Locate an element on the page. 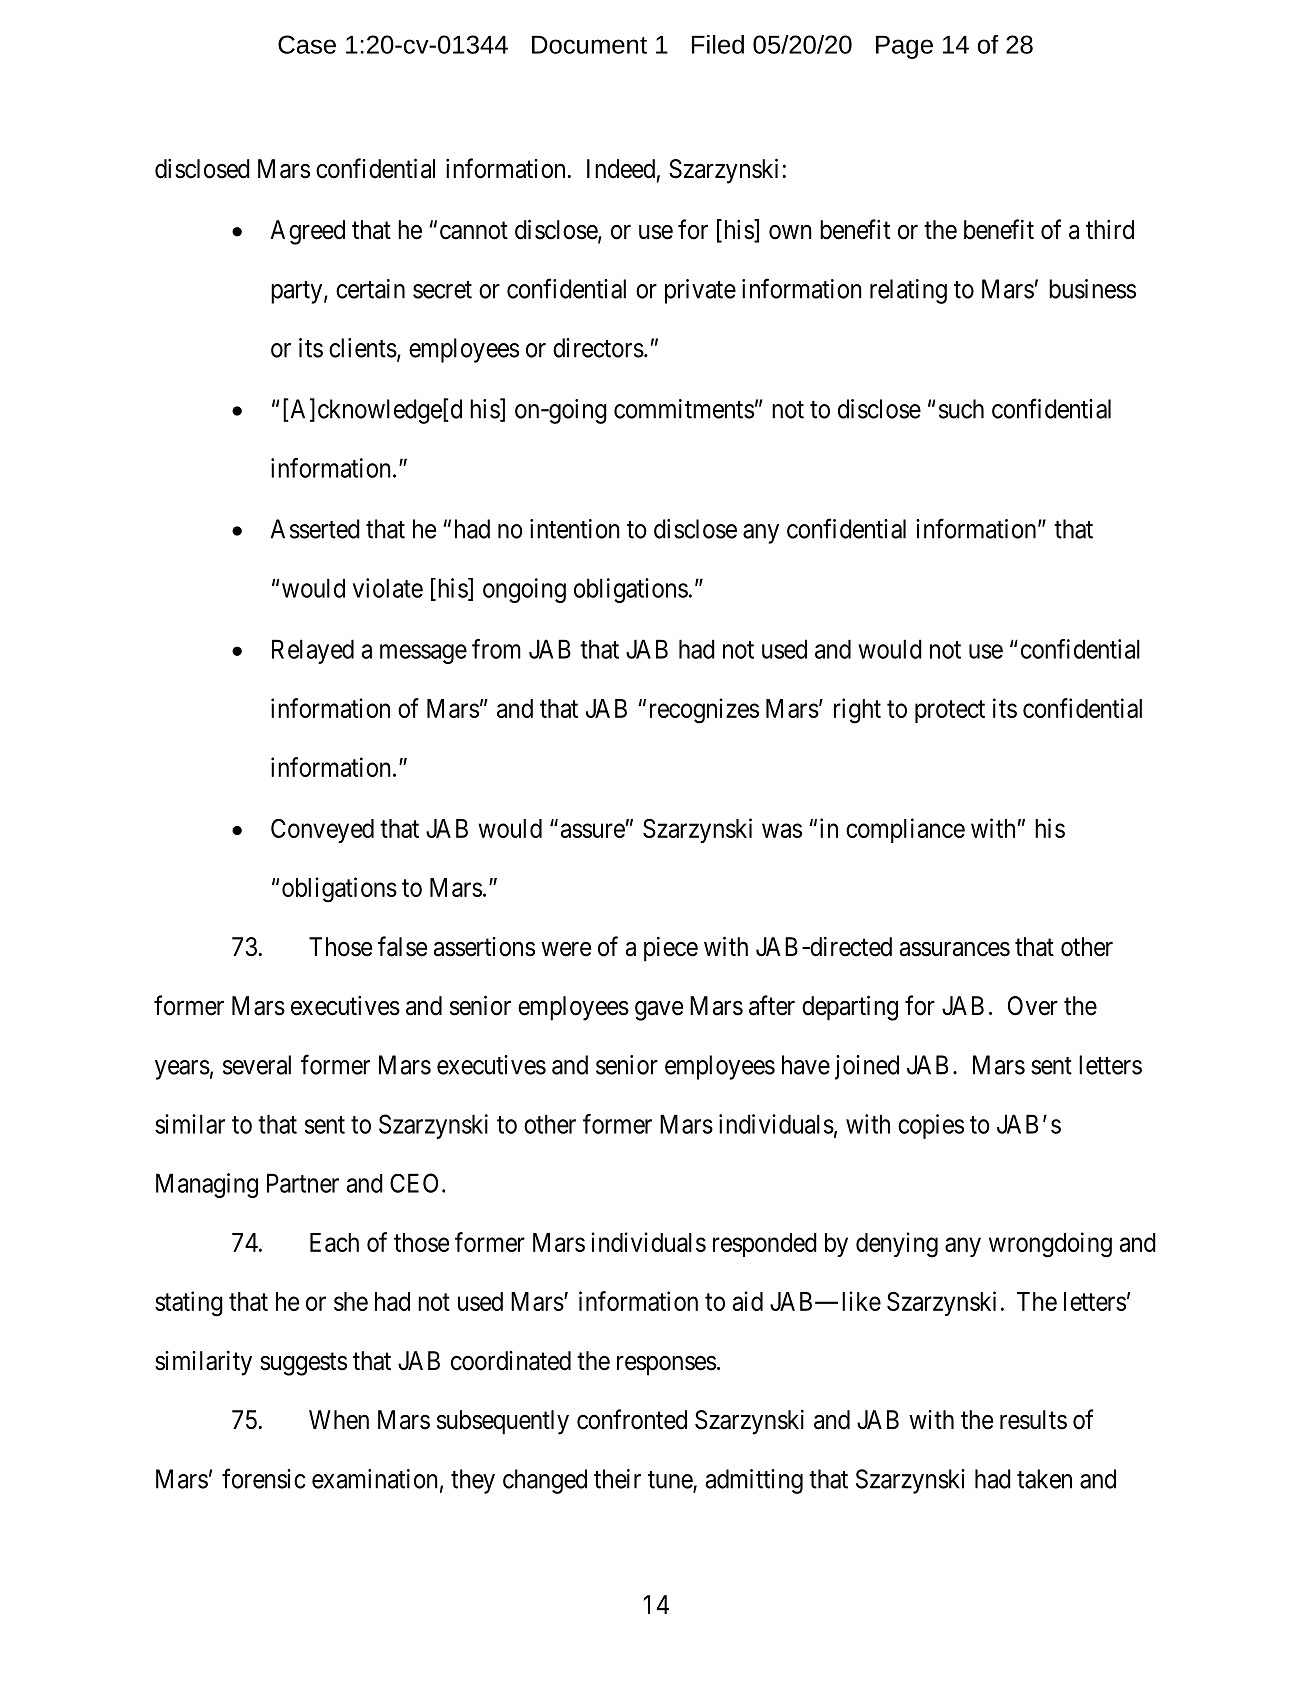  When is located at coordinates (339, 1420).
